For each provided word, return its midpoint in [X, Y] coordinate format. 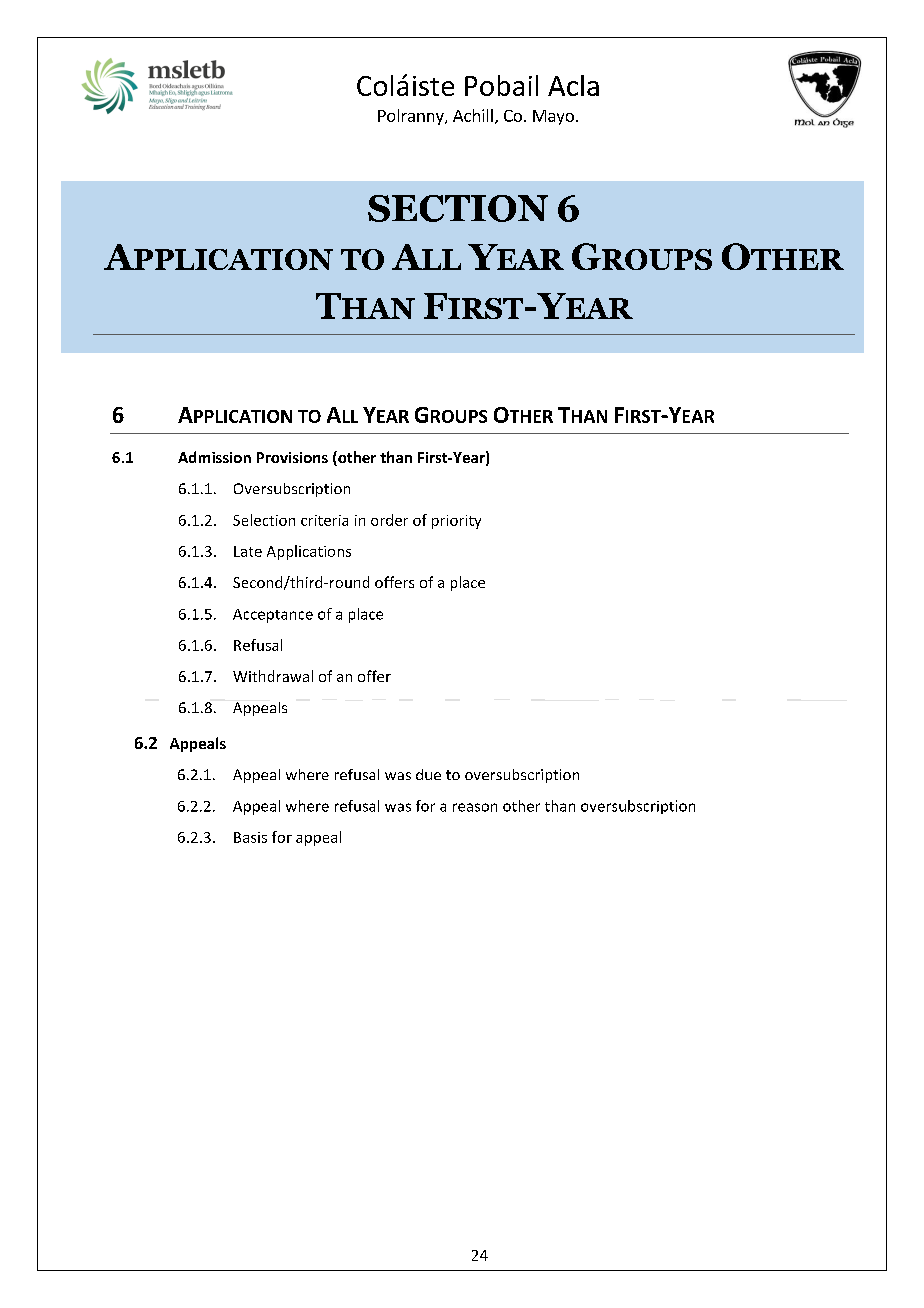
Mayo [553, 117]
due [428, 774]
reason [475, 807]
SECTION [458, 208]
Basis [250, 837]
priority [456, 522]
